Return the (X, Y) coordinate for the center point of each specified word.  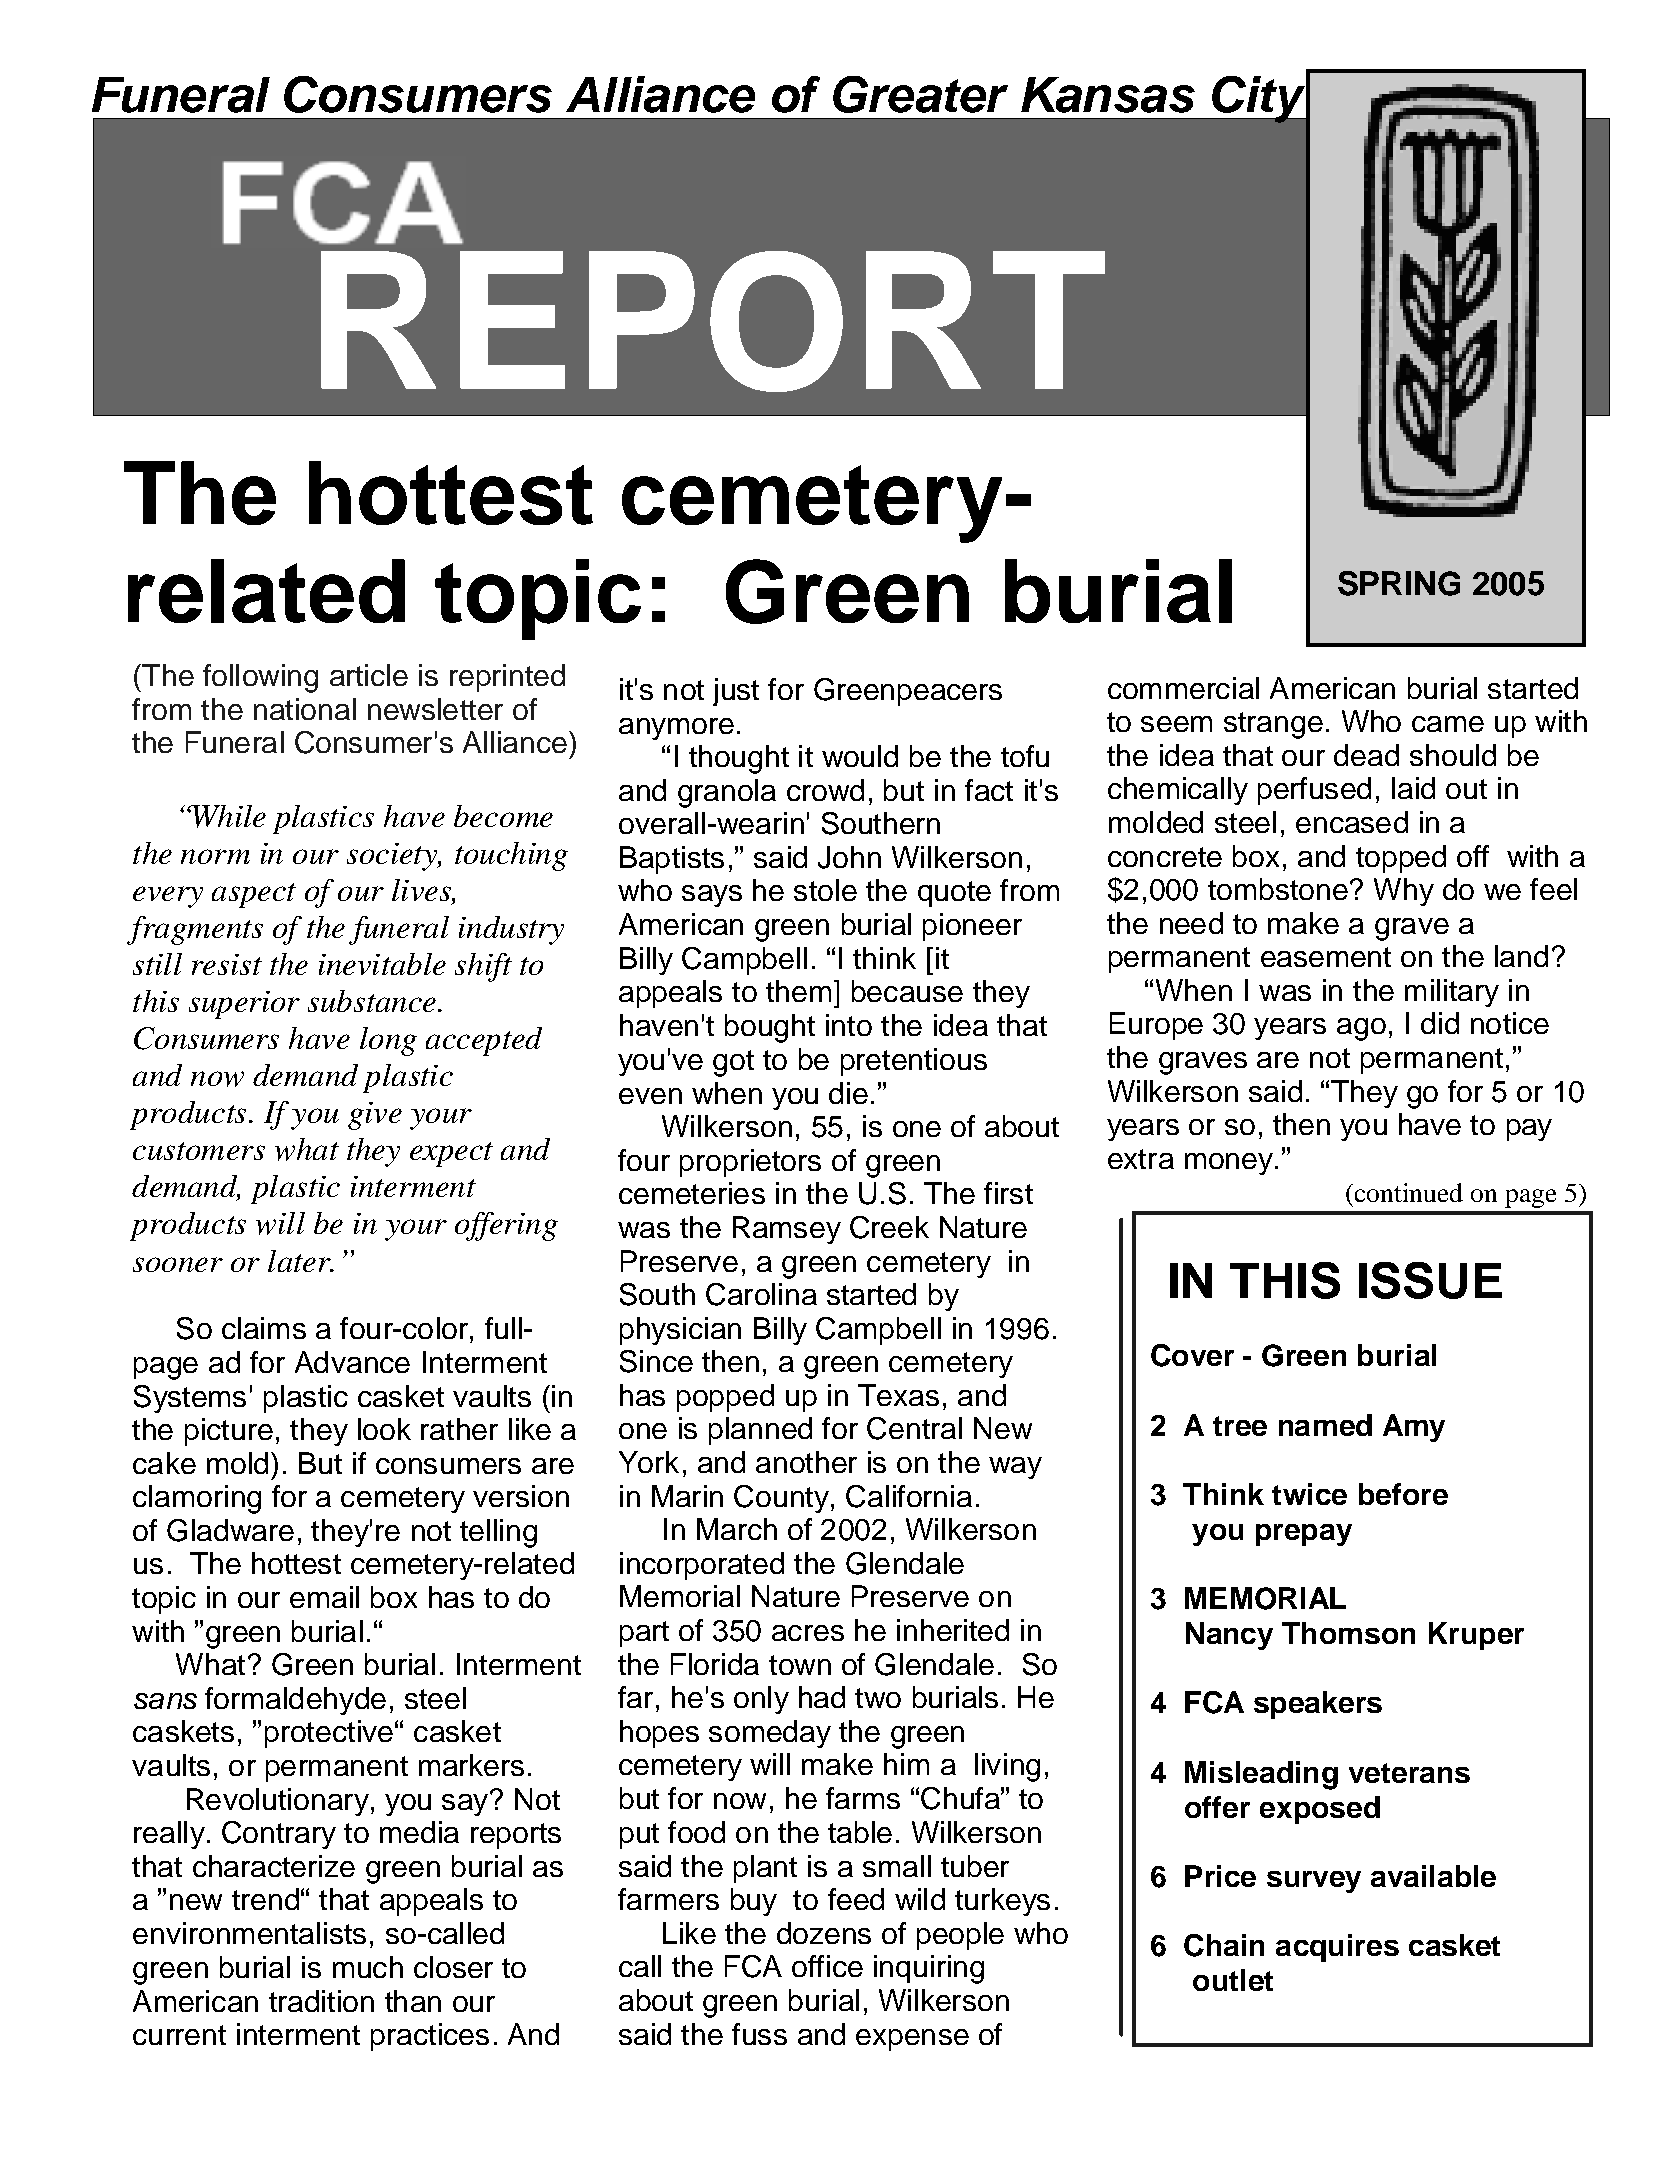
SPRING (1399, 583)
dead (1366, 755)
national (305, 709)
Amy (1414, 1428)
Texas (898, 1395)
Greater (920, 94)
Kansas (1108, 95)
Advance (352, 1362)
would (860, 756)
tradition (321, 2001)
